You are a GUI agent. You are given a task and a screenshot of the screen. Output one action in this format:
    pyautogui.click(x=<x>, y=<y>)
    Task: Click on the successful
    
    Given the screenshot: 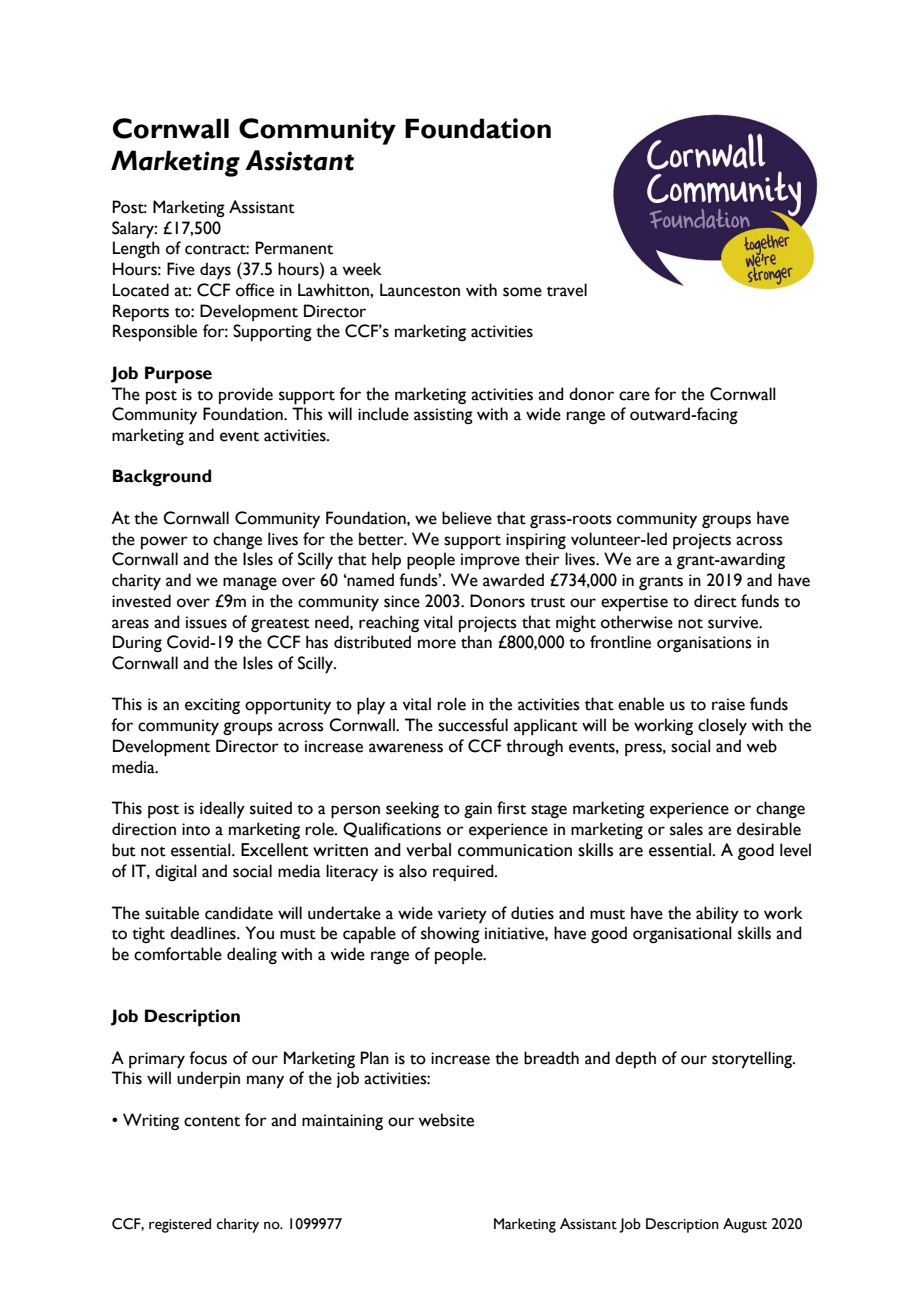 What is the action you would take?
    pyautogui.click(x=473, y=725)
